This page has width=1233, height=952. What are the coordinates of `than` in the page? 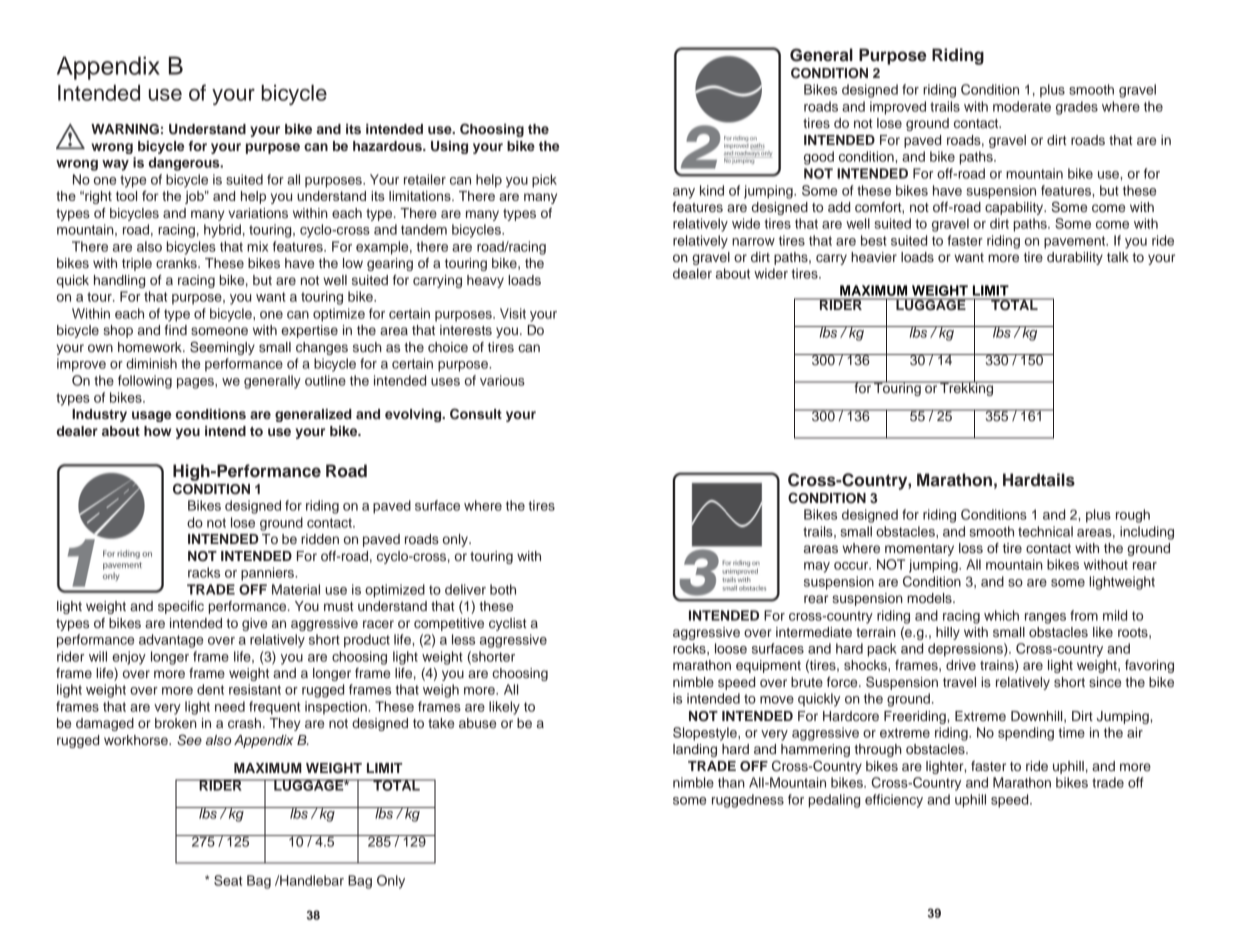 It's located at (731, 782).
